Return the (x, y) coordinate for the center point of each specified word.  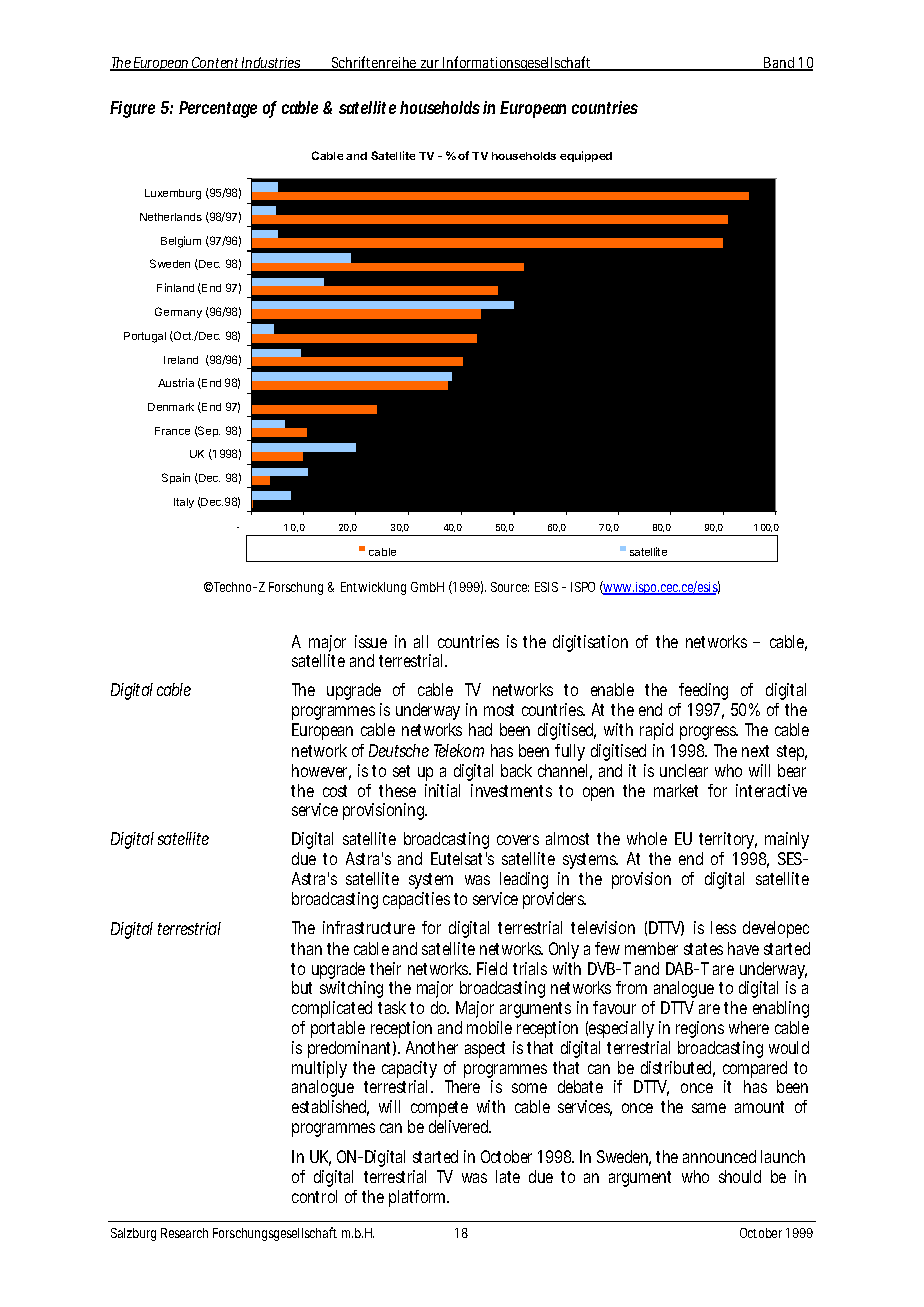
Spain (176, 478)
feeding (703, 693)
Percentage (218, 109)
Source (510, 587)
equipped (586, 156)
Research (184, 1233)
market (676, 790)
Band (779, 64)
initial (442, 790)
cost (335, 791)
